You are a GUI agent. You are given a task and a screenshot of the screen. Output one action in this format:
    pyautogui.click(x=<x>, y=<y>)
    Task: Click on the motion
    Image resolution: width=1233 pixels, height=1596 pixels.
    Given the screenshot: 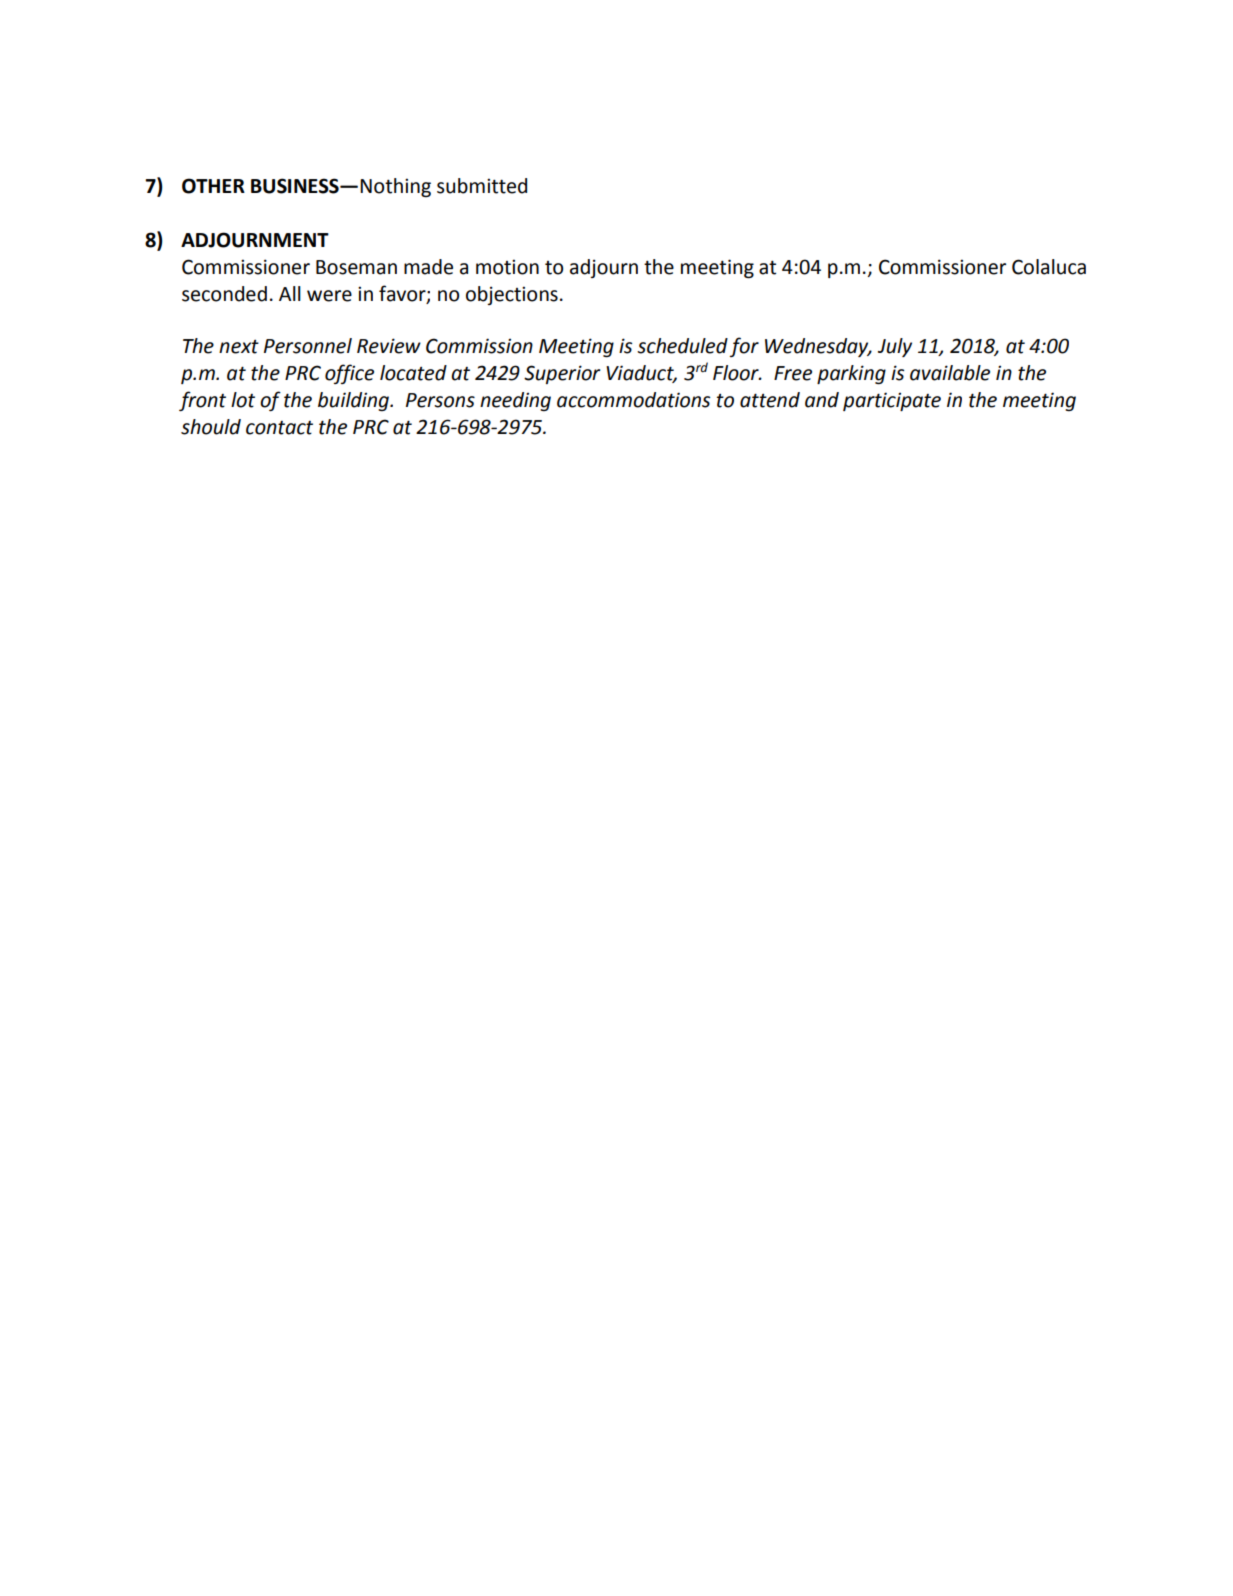 What is the action you would take?
    pyautogui.click(x=507, y=267)
